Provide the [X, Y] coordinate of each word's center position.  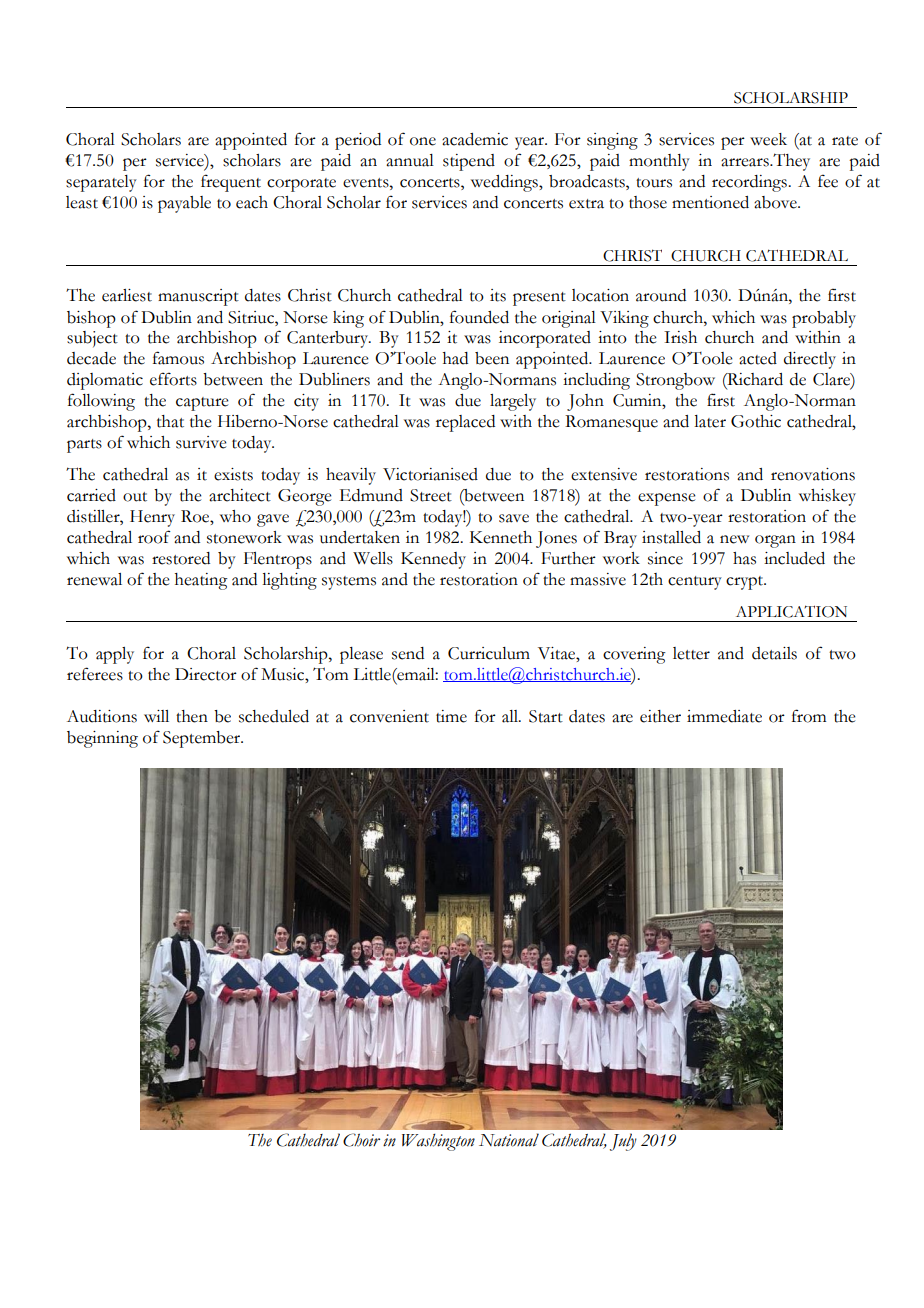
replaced [465, 423]
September [203, 739]
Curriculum [489, 653]
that [170, 421]
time [451, 716]
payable [184, 204]
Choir [361, 1140]
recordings [750, 183]
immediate [724, 716]
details [774, 653]
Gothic [756, 421]
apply [115, 655]
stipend [469, 162]
